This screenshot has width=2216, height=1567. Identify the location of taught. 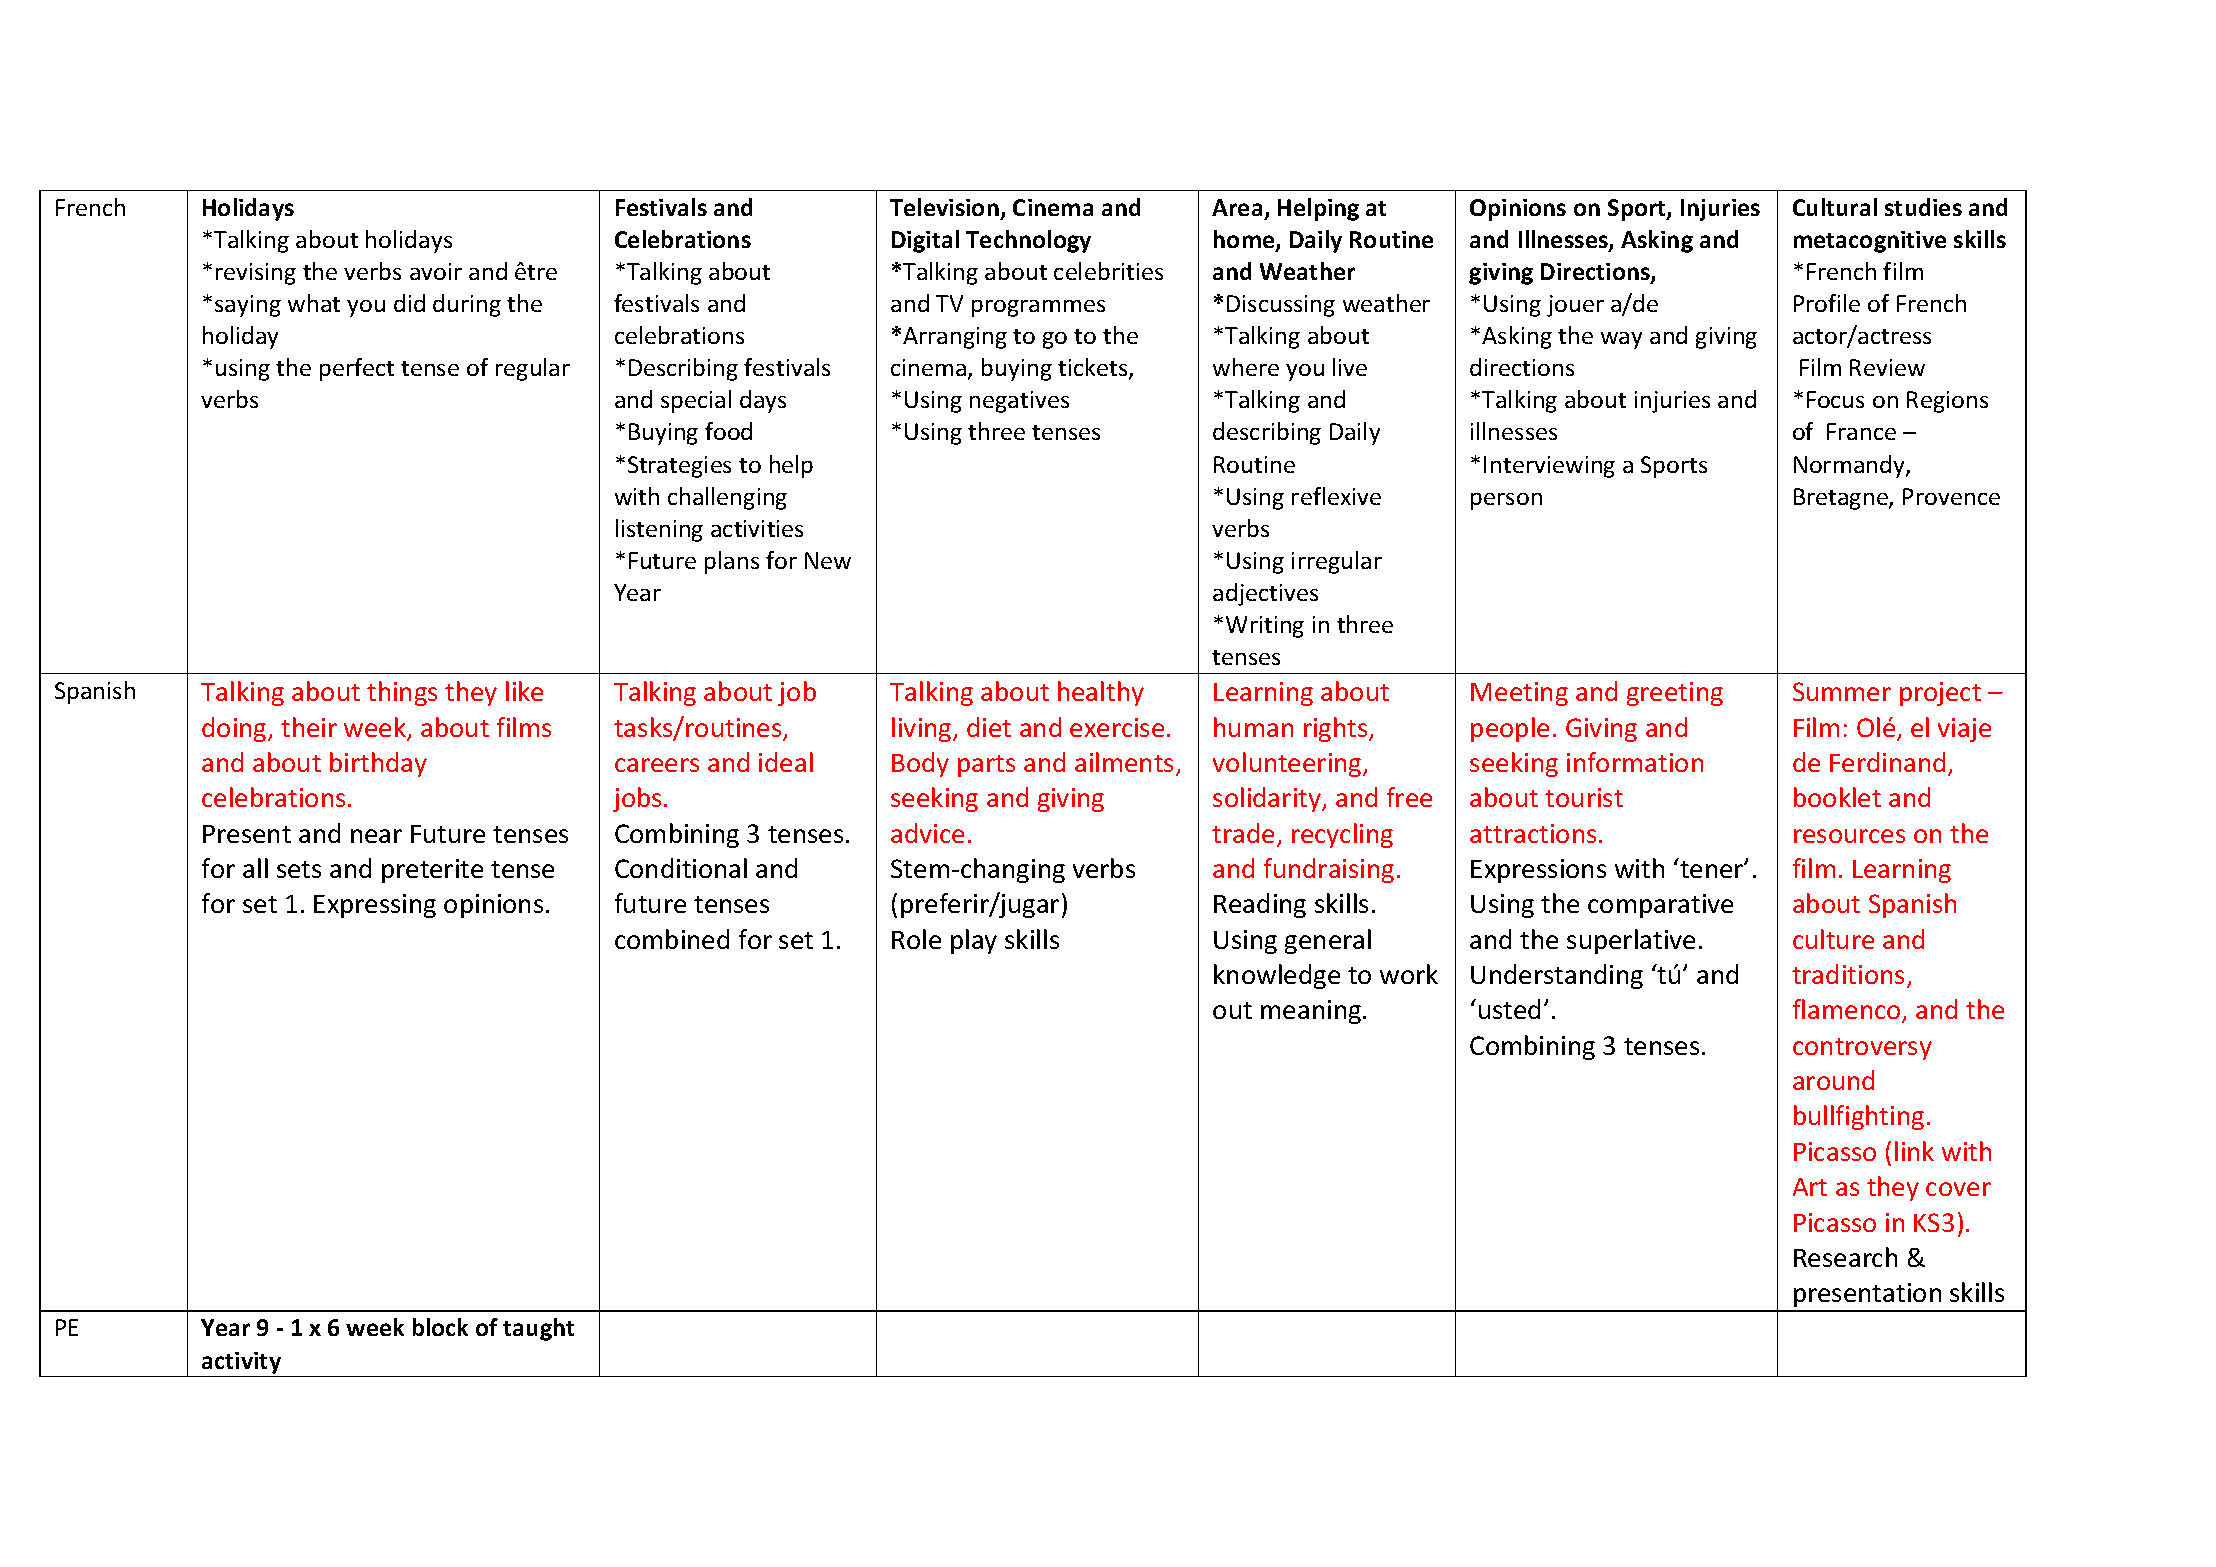
(538, 1329).
